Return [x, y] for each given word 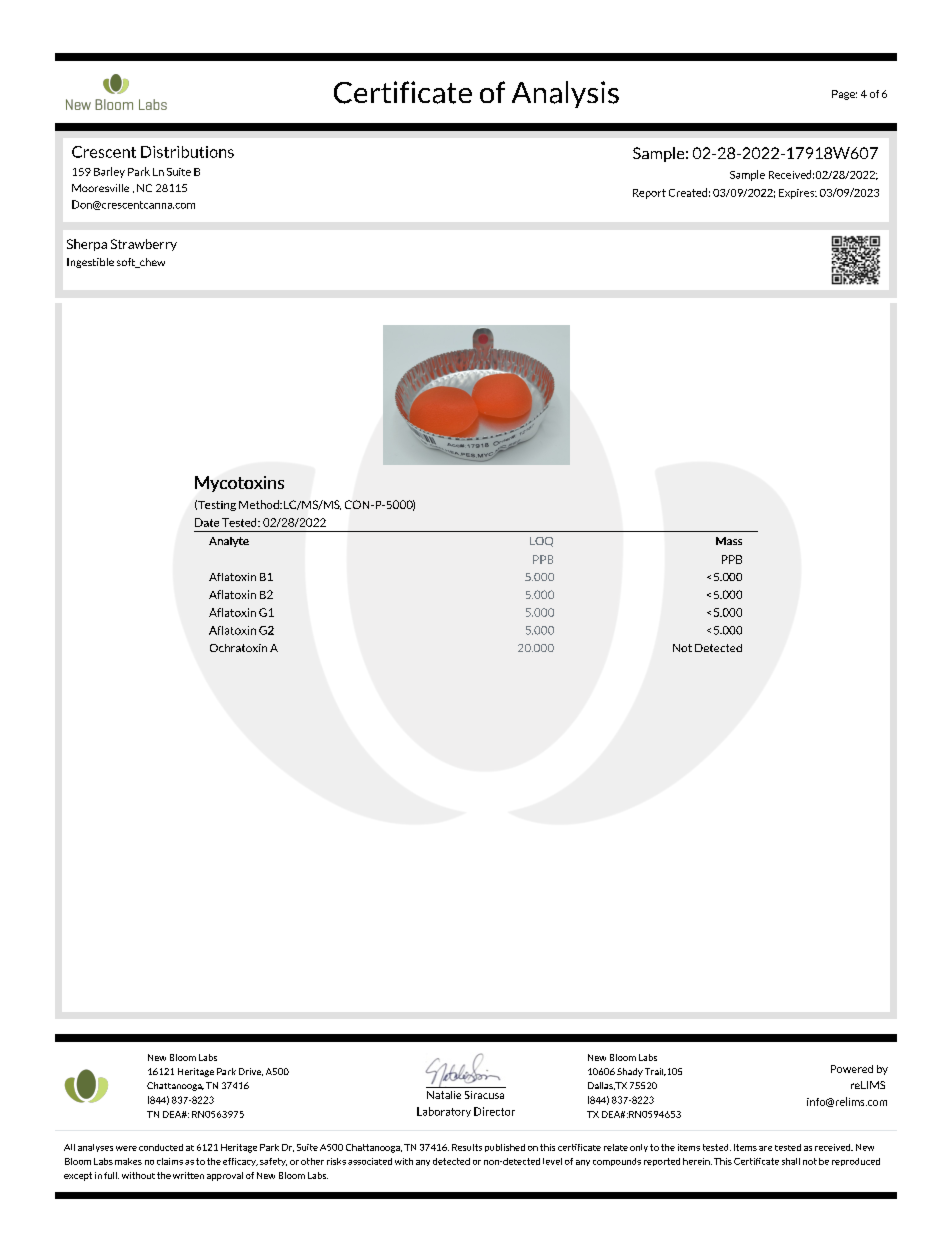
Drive [251, 1072]
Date [207, 522]
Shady [630, 1072]
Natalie [444, 1095]
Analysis [565, 94]
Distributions [187, 152]
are [765, 1148]
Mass [729, 541]
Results [467, 1147]
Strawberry [144, 245]
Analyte [229, 542]
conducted [161, 1147]
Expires [798, 194]
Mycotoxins [239, 484]
